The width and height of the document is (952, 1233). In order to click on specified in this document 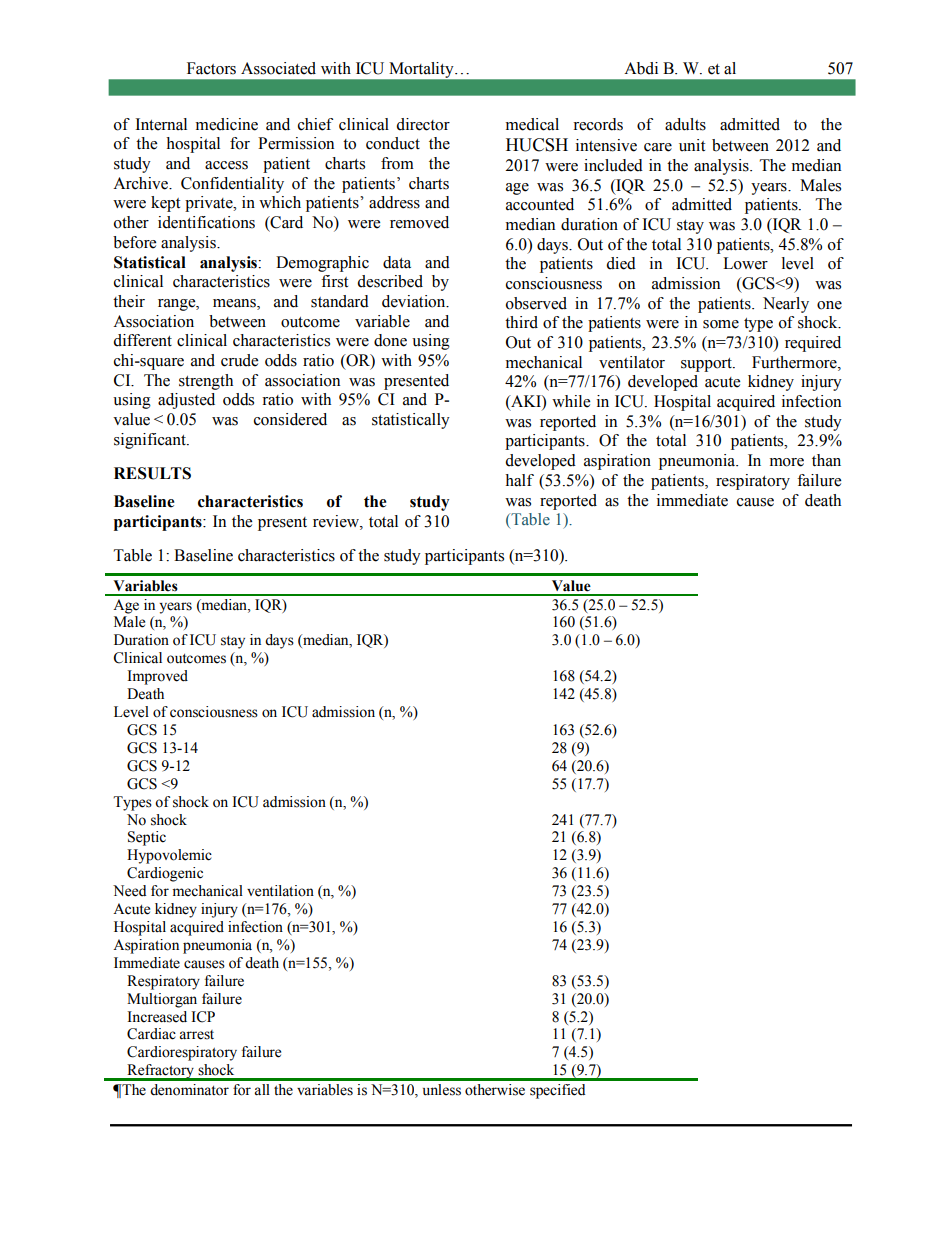, I will do `click(558, 1091)`.
